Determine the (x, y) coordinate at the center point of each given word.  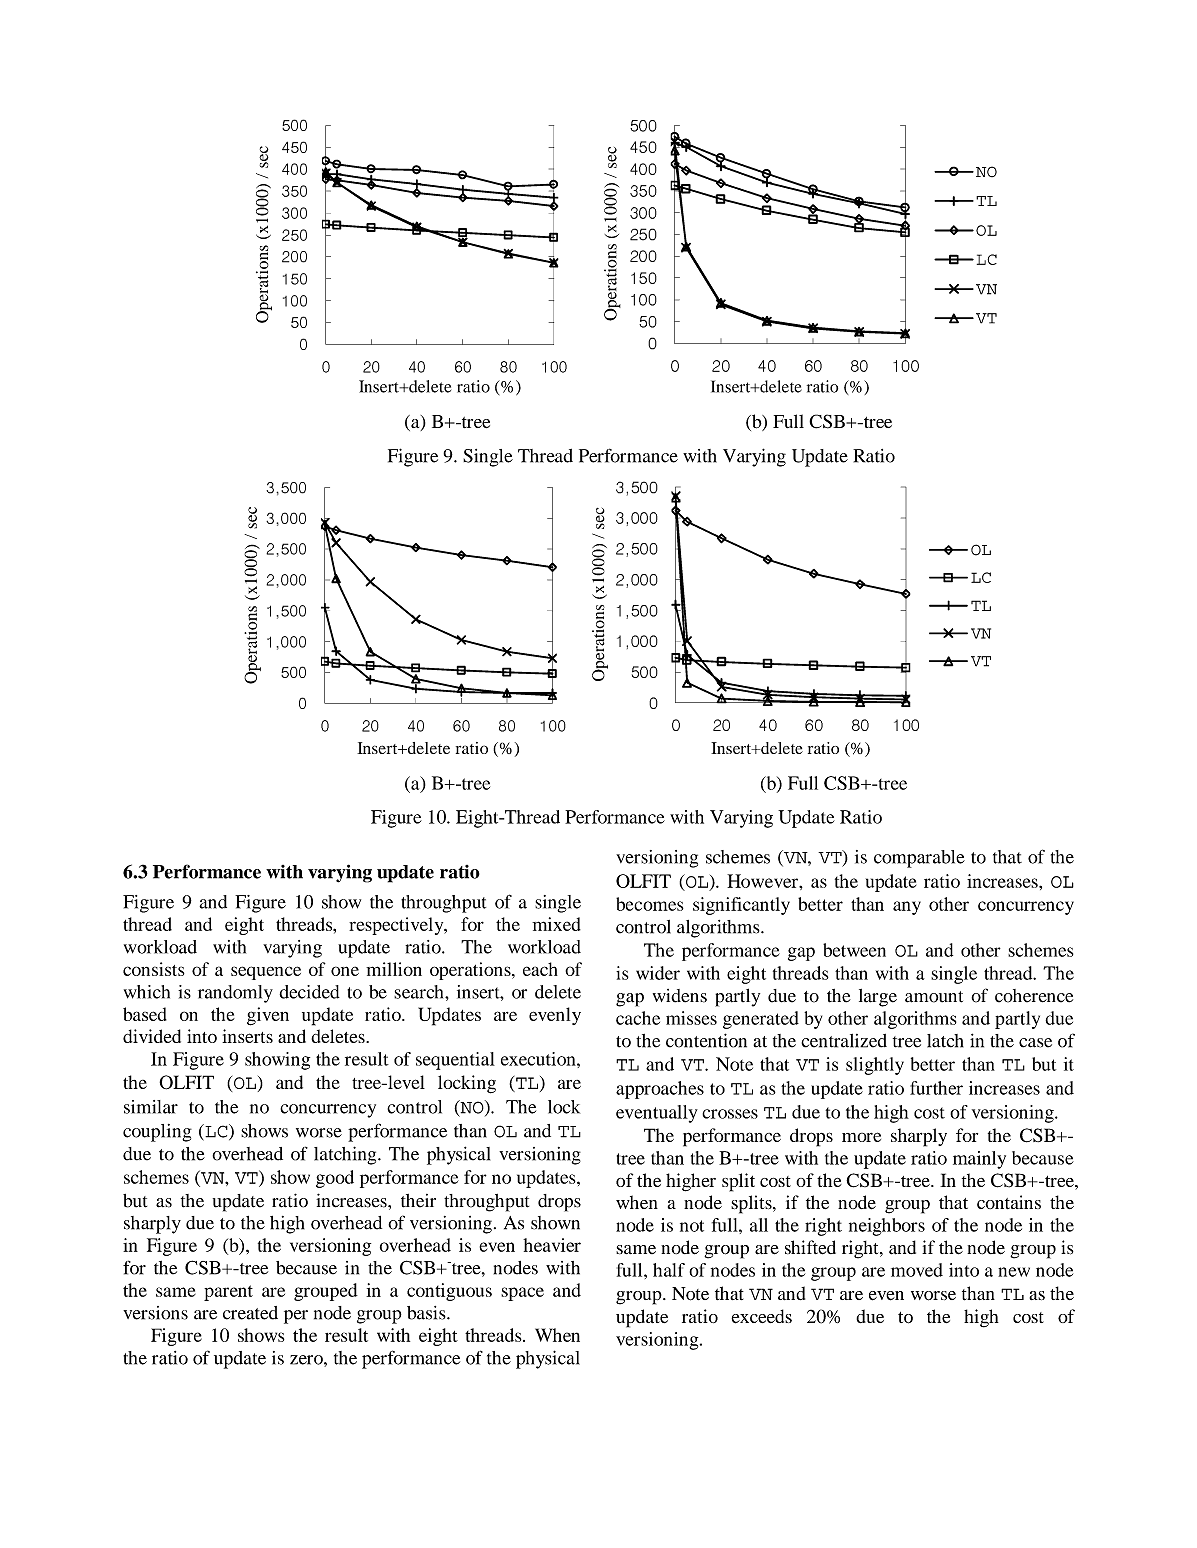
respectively (397, 926)
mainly (979, 1160)
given (268, 1016)
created (250, 1313)
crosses (730, 1114)
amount (934, 997)
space (522, 1294)
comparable (919, 859)
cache (638, 1018)
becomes (650, 904)
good (335, 1179)
